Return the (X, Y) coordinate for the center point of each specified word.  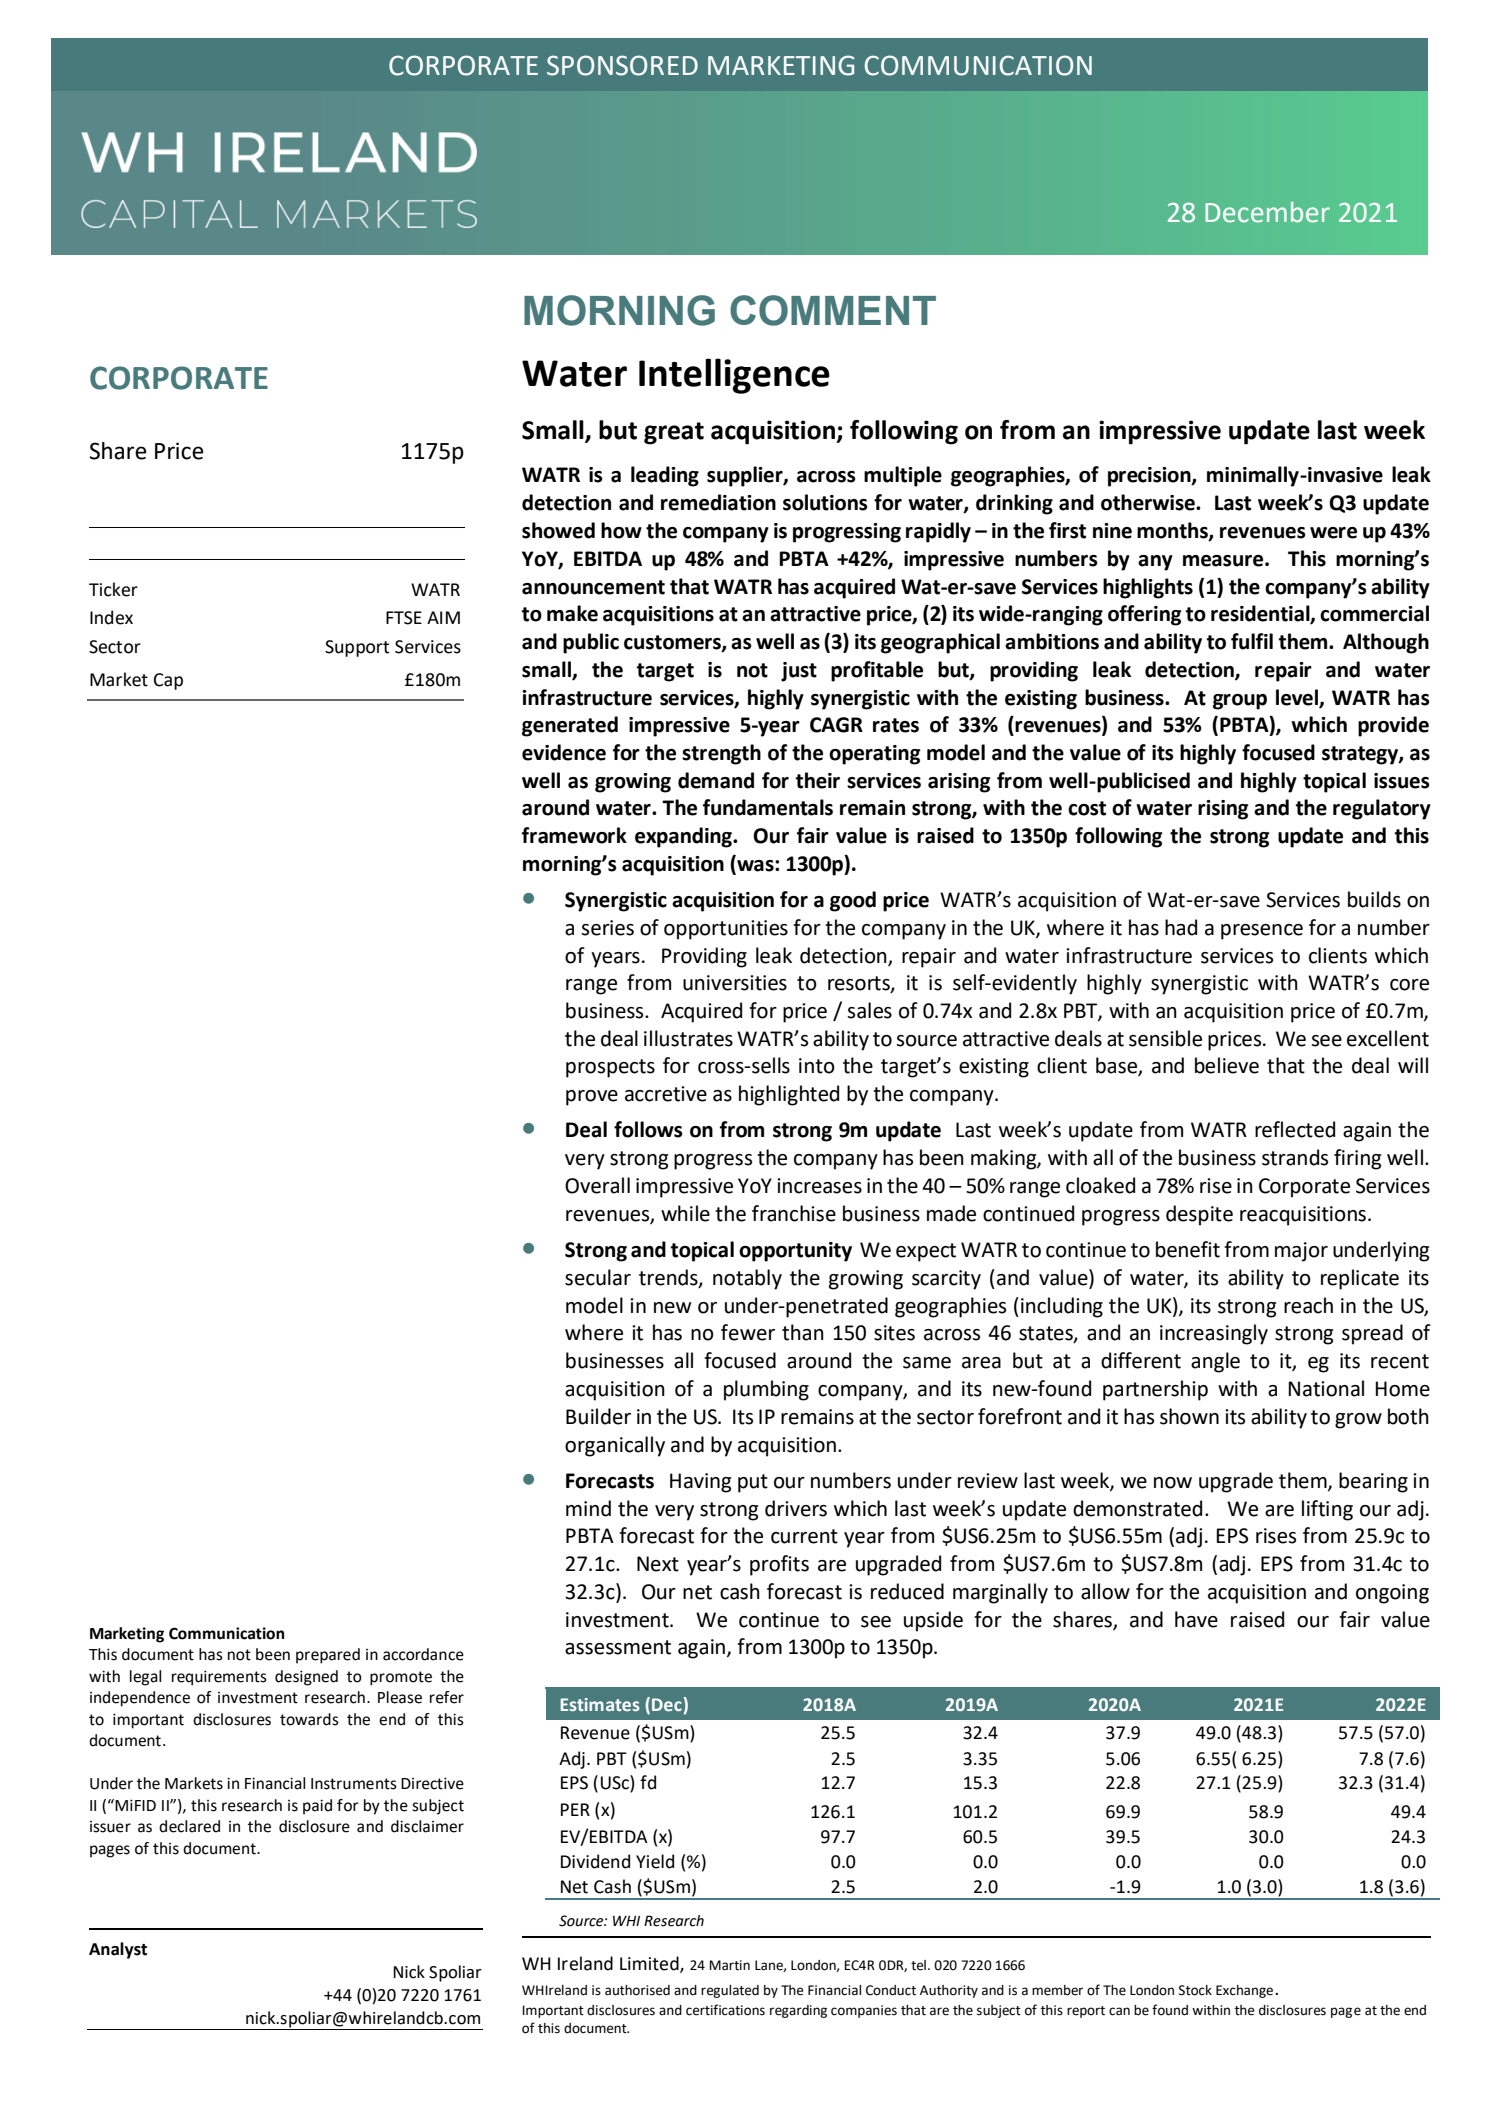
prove (592, 1098)
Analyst (118, 1950)
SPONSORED (622, 65)
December (1267, 212)
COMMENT (833, 310)
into (817, 1066)
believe (1227, 1065)
